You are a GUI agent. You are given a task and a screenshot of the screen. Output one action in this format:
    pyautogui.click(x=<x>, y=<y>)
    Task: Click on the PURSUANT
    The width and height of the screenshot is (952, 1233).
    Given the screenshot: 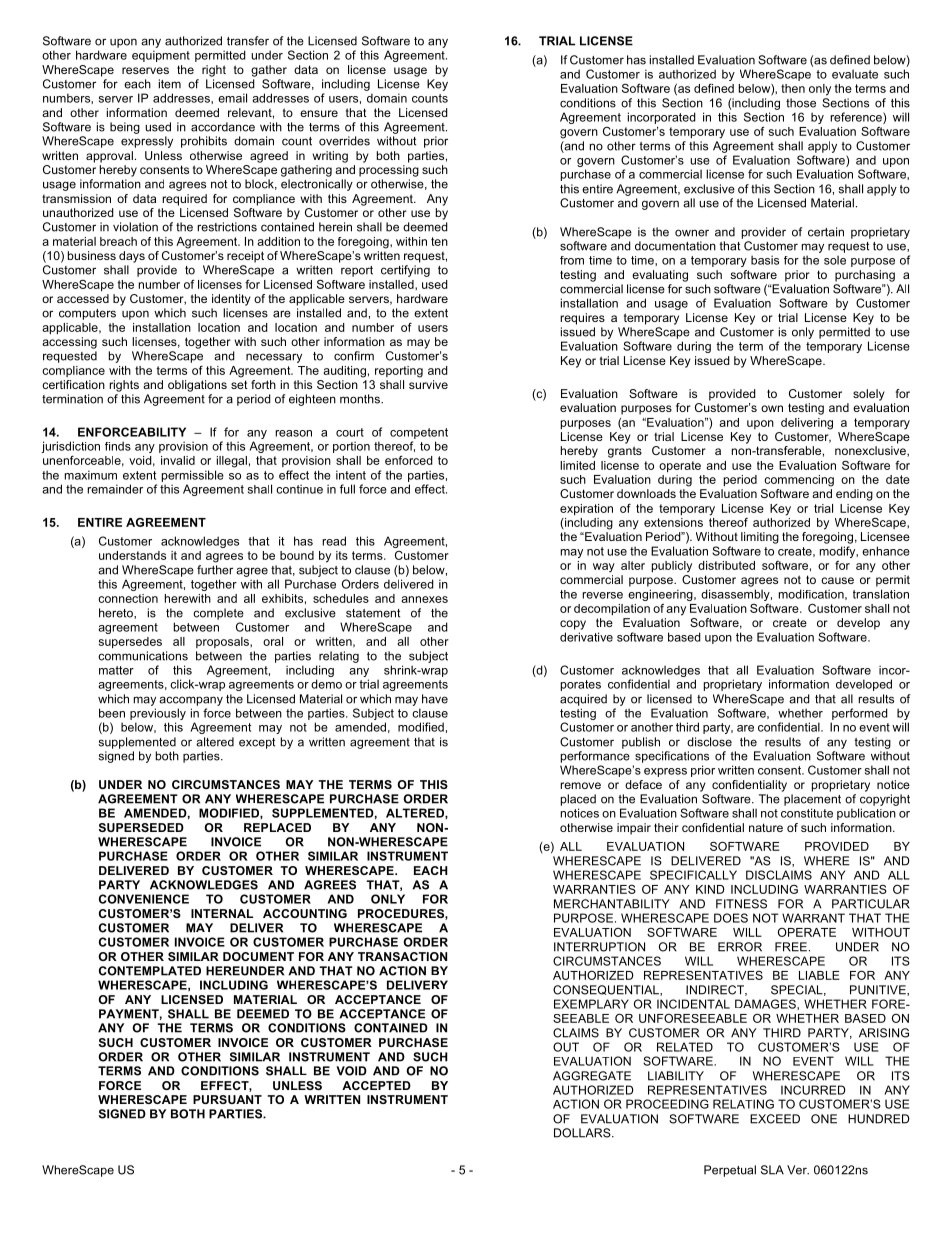 What is the action you would take?
    pyautogui.click(x=227, y=1099)
